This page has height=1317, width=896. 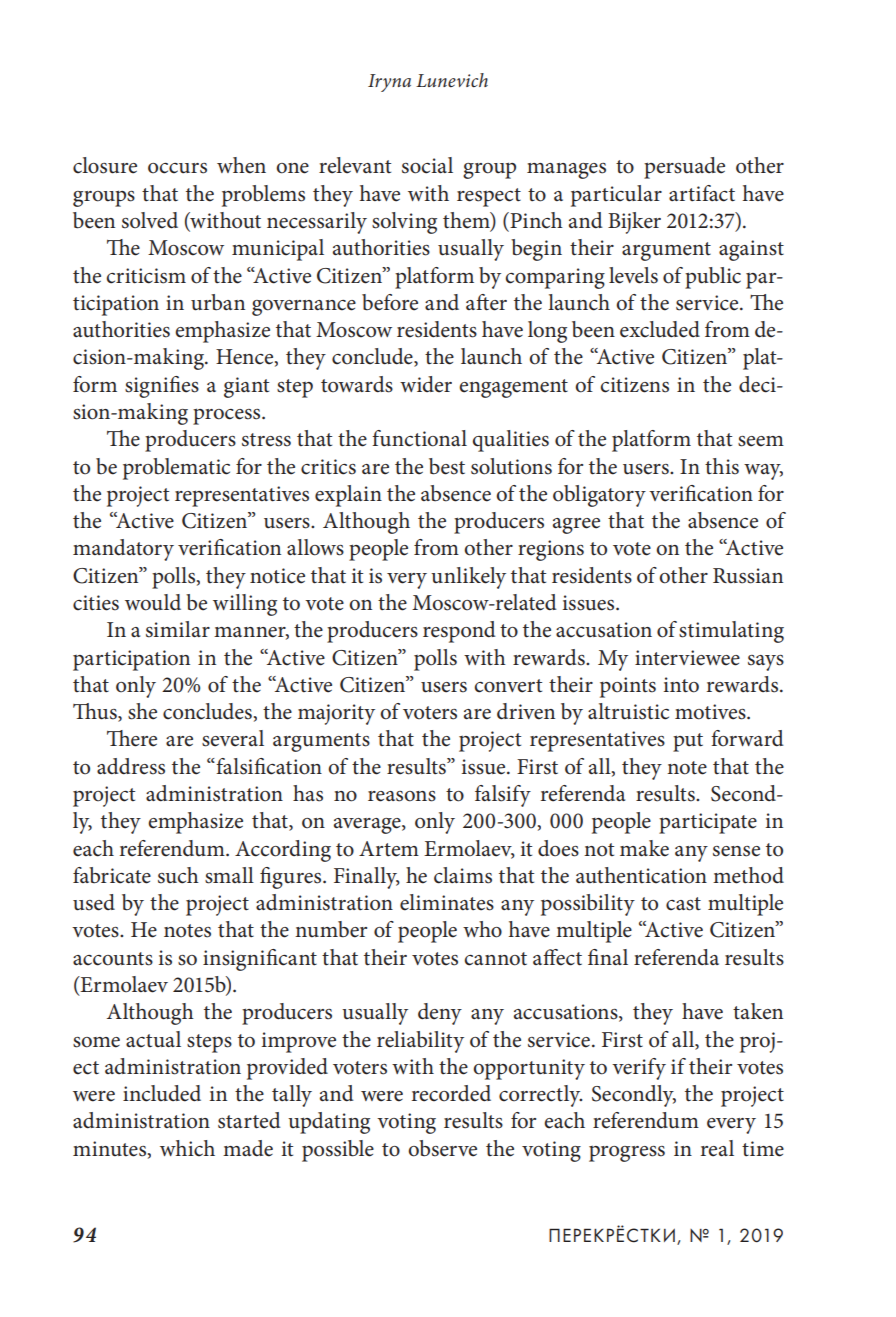 What do you see at coordinates (683, 904) in the page?
I see `cast` at bounding box center [683, 904].
